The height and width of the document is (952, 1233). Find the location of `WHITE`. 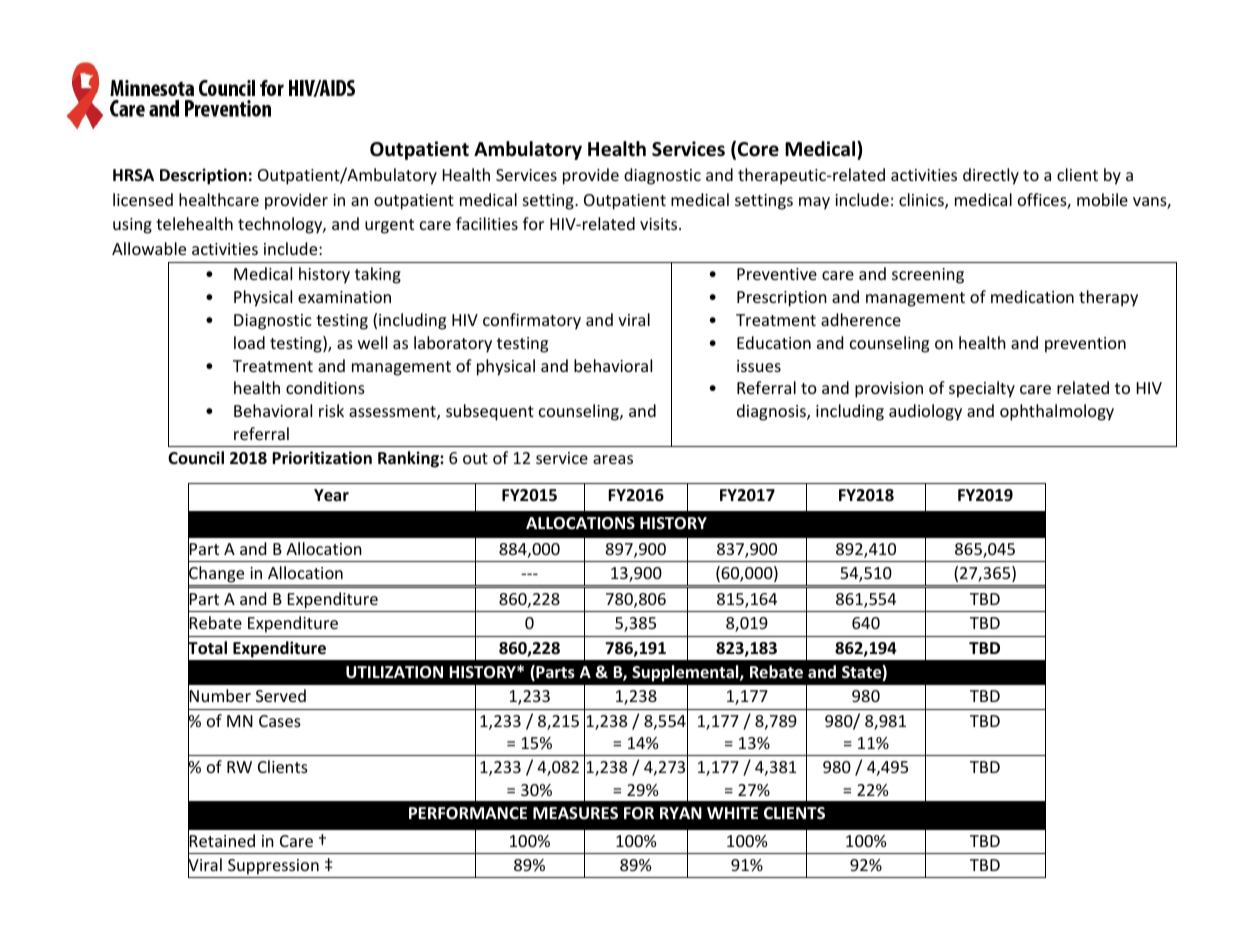

WHITE is located at coordinates (732, 813).
